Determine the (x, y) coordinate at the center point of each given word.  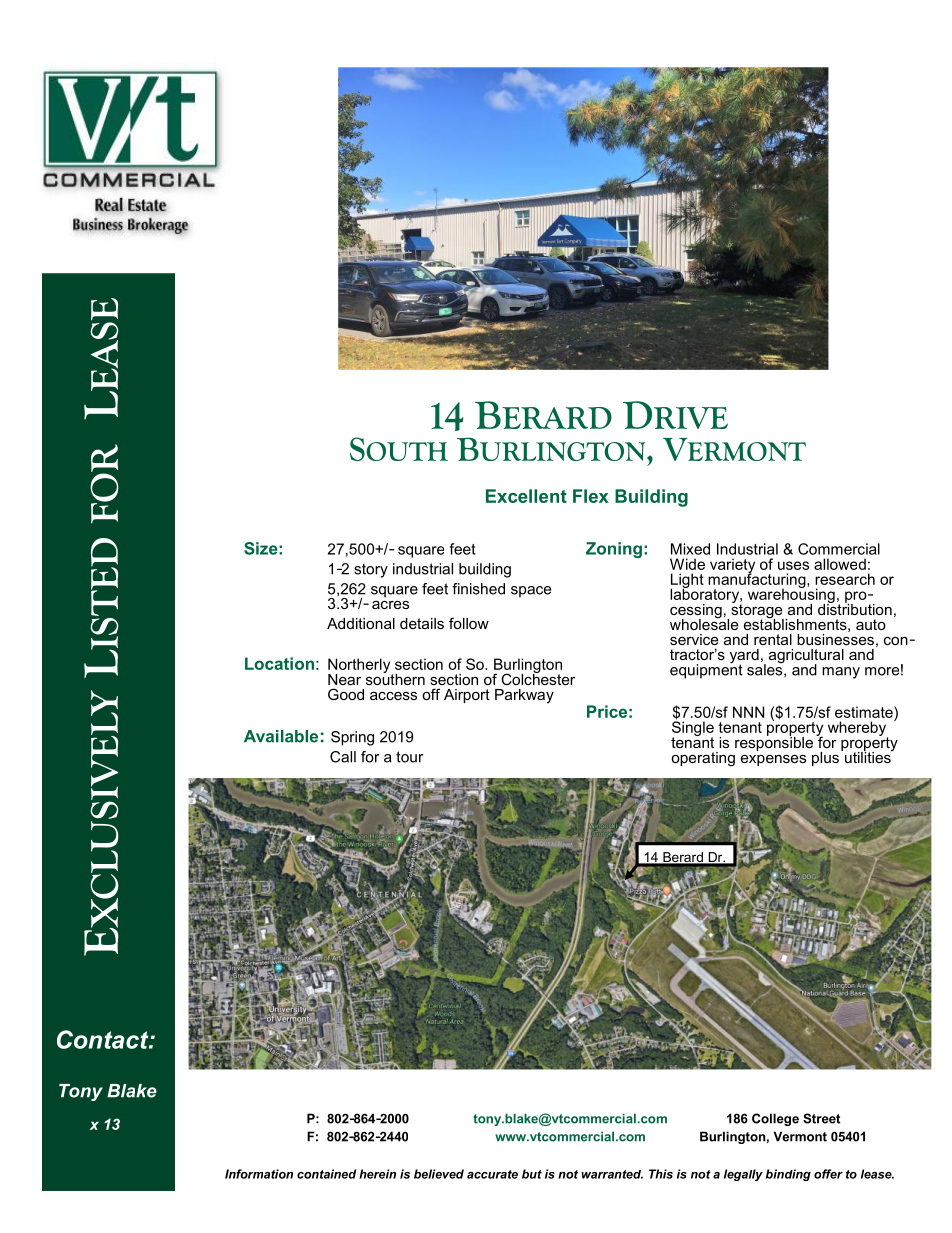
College (775, 1119)
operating (703, 759)
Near (344, 679)
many (841, 673)
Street (821, 1118)
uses (793, 565)
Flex (591, 496)
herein (377, 1174)
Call (343, 757)
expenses (773, 760)
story (371, 571)
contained (326, 1174)
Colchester (538, 678)
